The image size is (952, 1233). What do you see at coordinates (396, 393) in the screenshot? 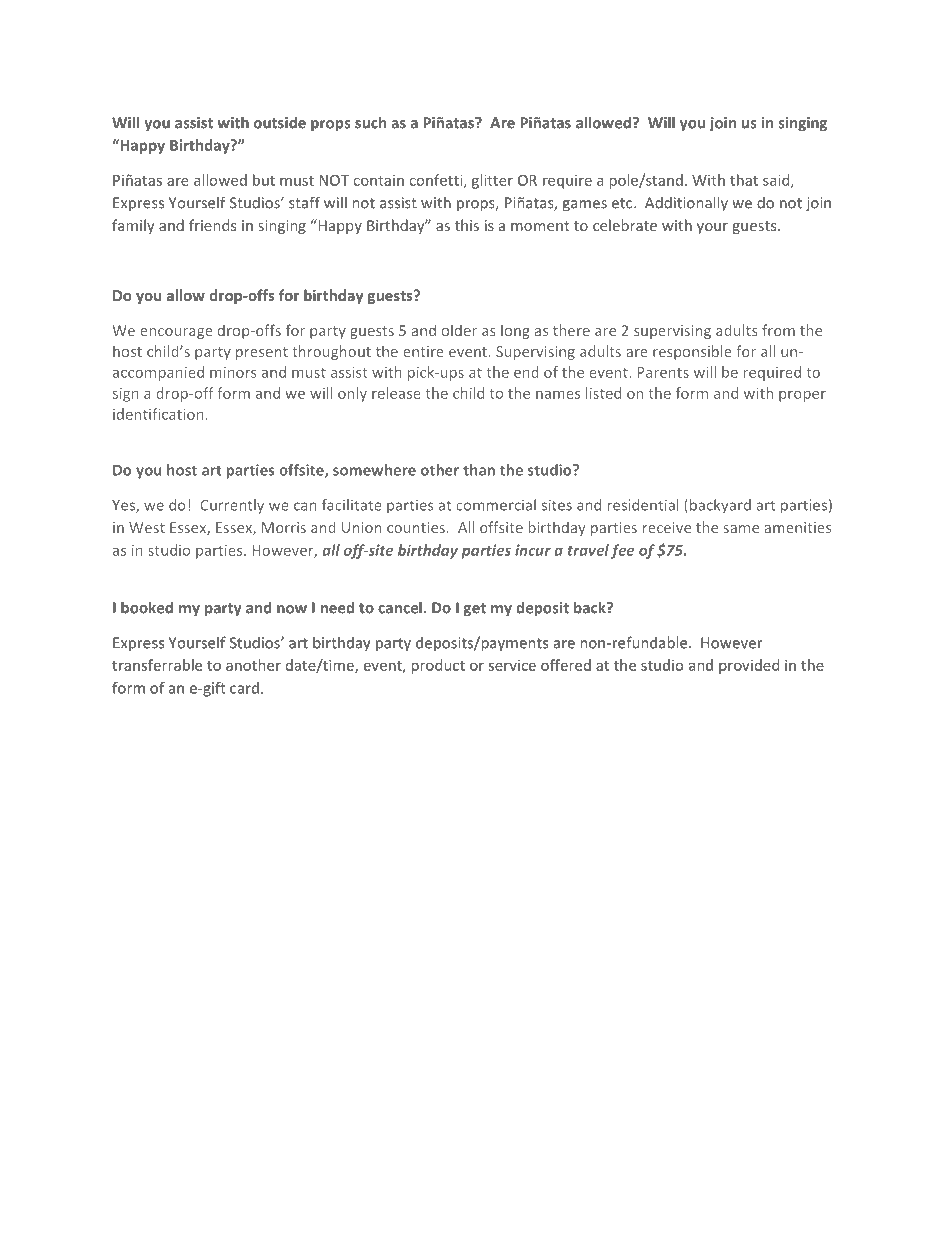
I see `release` at bounding box center [396, 393].
